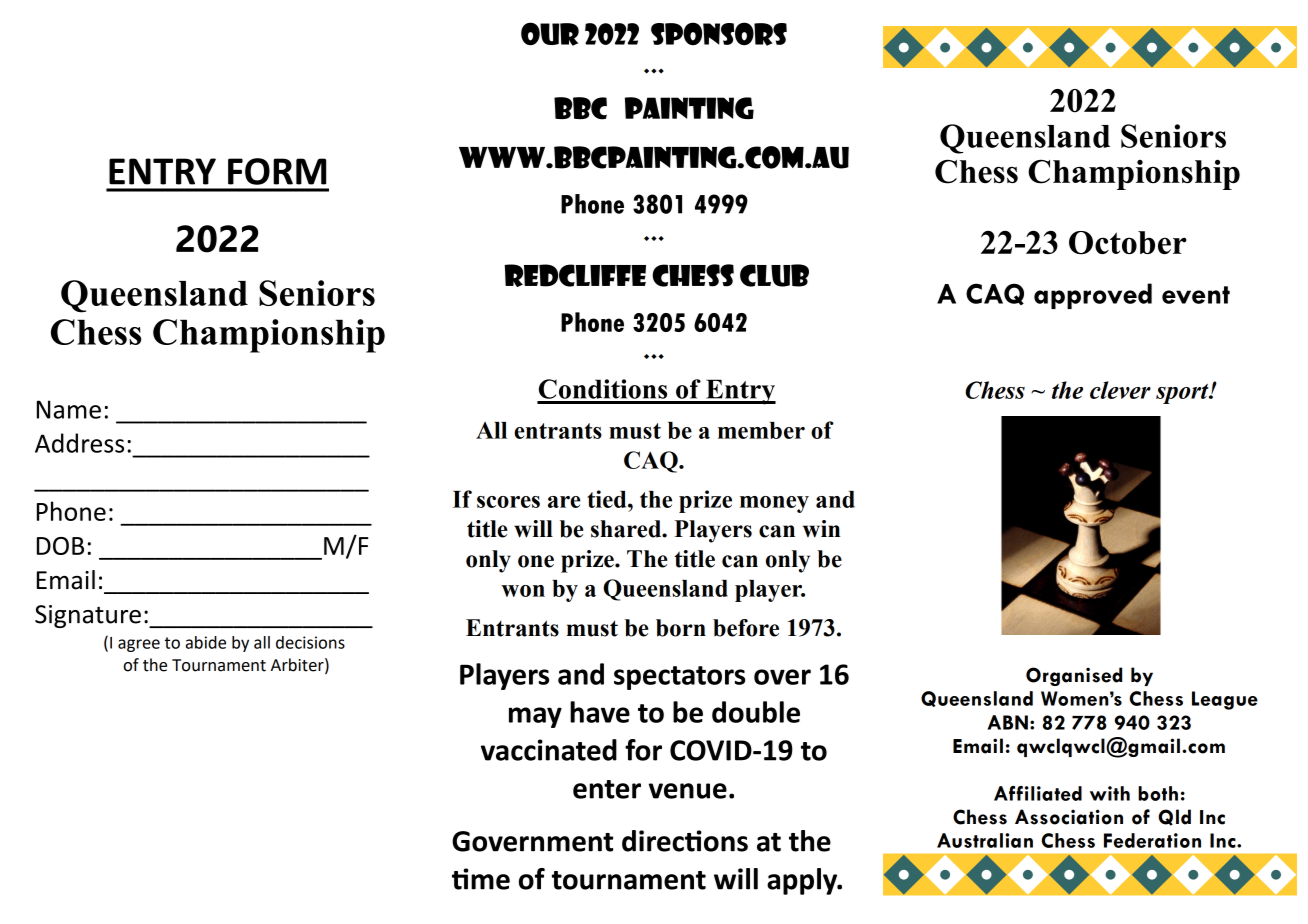  Describe the element at coordinates (719, 34) in the image. I see `sponsors` at that location.
